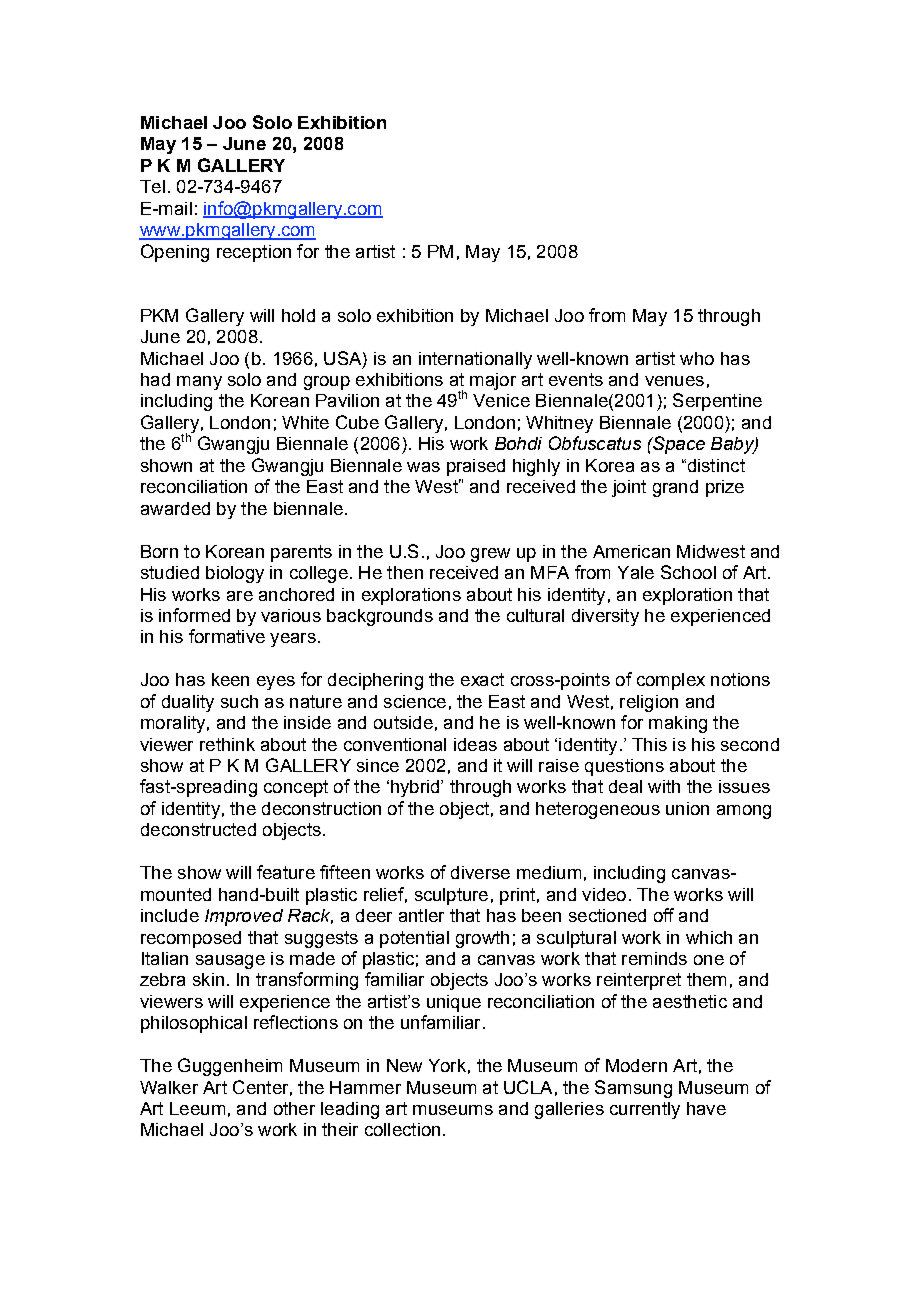 This screenshot has width=924, height=1308. Describe the element at coordinates (697, 358) in the screenshot. I see `who` at that location.
